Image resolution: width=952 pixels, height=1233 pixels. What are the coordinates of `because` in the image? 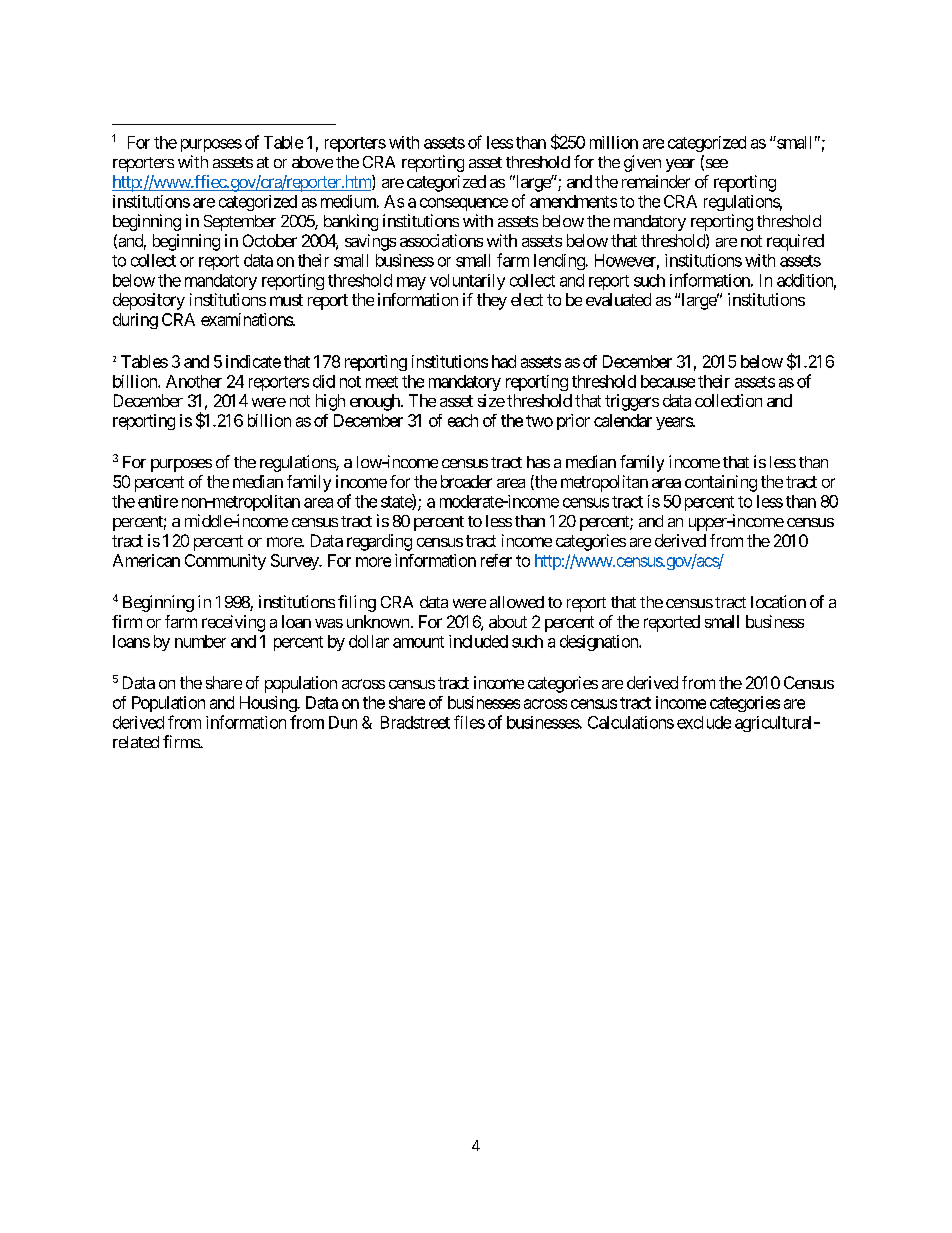 It's located at (668, 381).
